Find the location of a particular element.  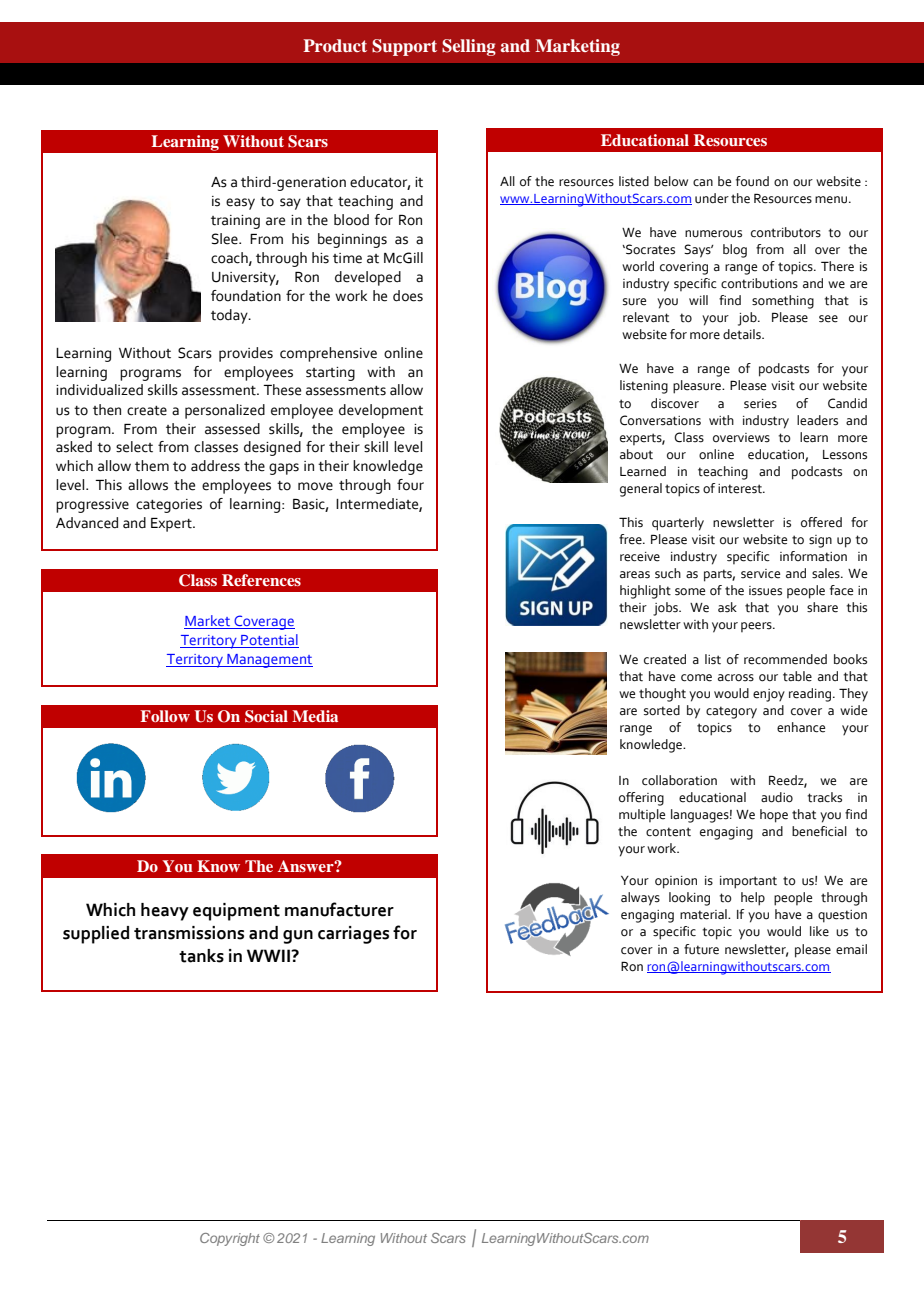

WWII is located at coordinates (269, 955).
